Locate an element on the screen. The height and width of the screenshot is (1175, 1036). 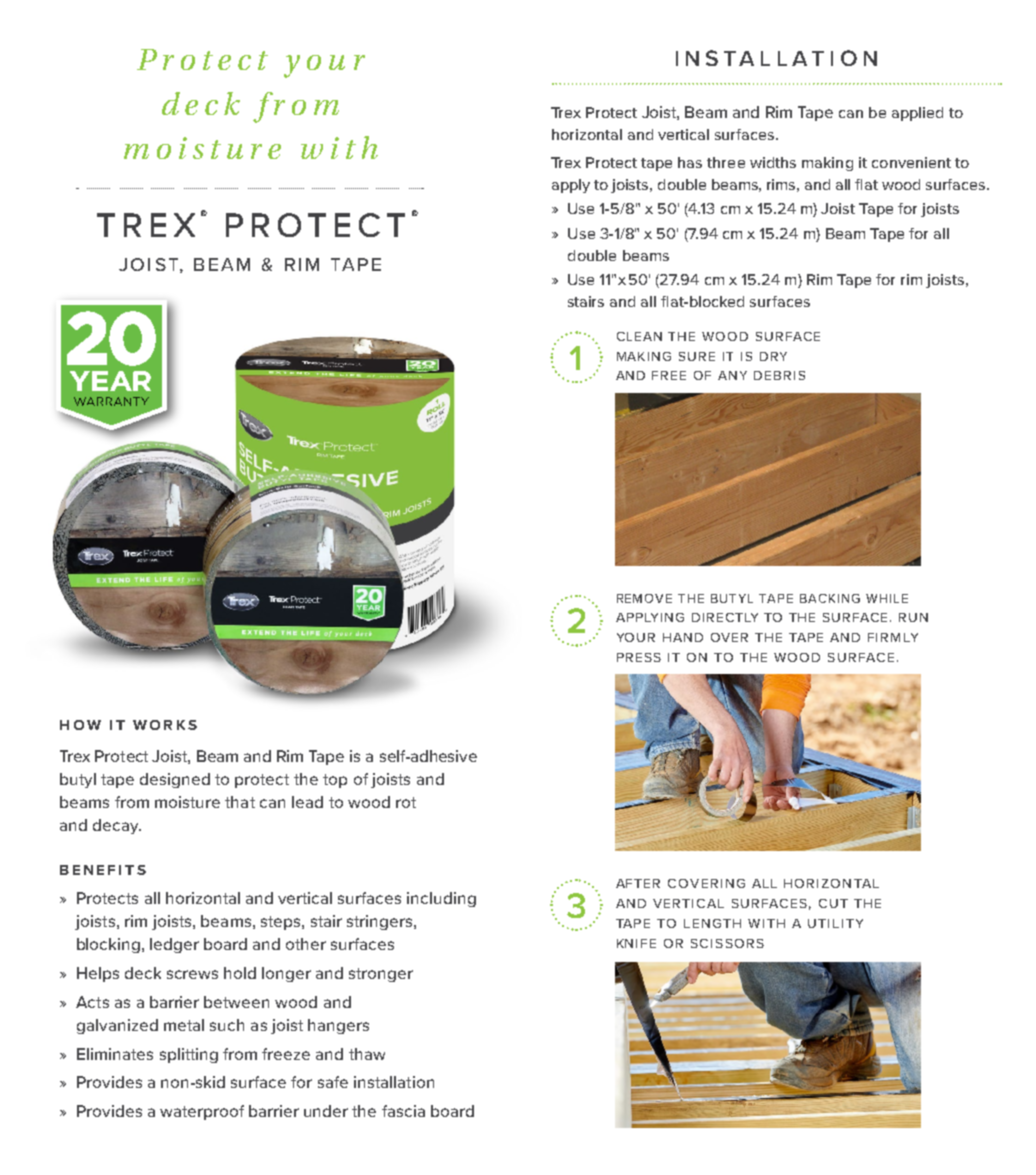
designed is located at coordinates (175, 780).
